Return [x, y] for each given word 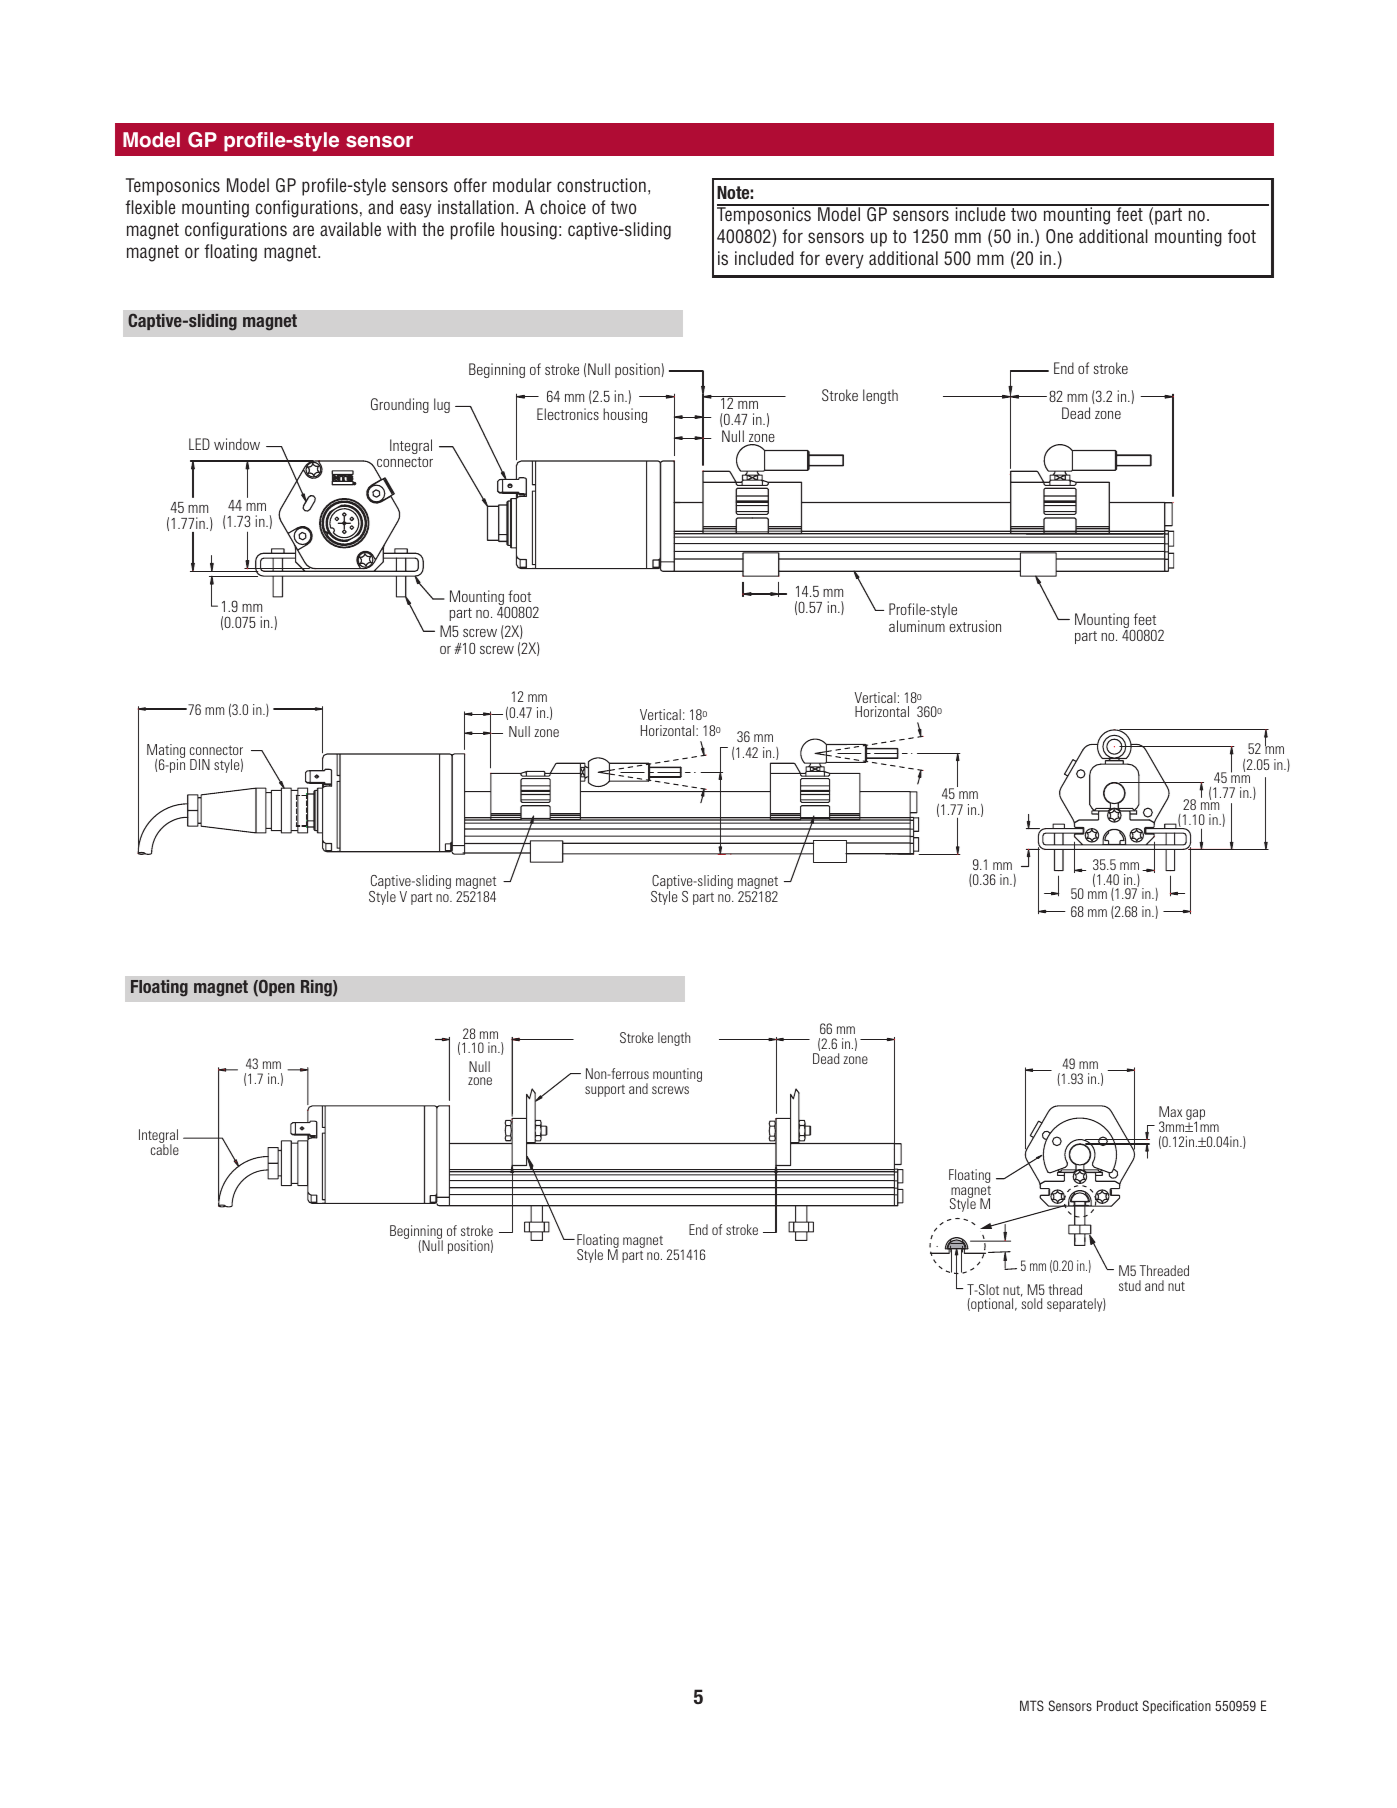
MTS [1032, 1705]
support [605, 1091]
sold [1031, 1303]
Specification [1177, 1707]
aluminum [917, 626]
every [845, 261]
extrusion [975, 626]
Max [1170, 1111]
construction [601, 185]
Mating [166, 752]
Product [1117, 1705]
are [303, 230]
